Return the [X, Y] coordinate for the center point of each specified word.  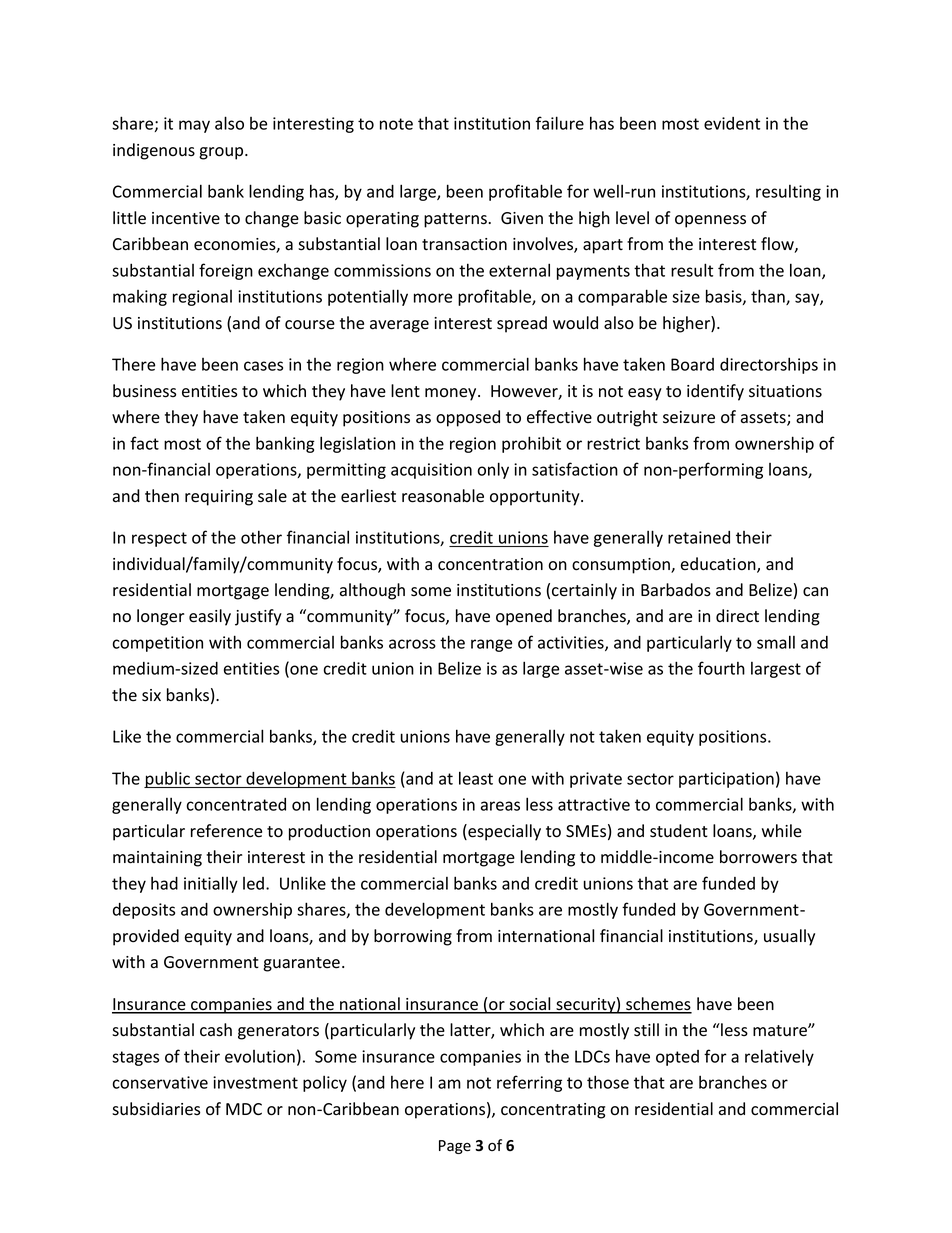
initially [211, 884]
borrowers [758, 857]
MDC [244, 1109]
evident [732, 123]
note [396, 124]
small [776, 642]
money [452, 394]
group [222, 153]
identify [715, 392]
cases [263, 366]
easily [210, 617]
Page [455, 1147]
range [491, 645]
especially [503, 832]
